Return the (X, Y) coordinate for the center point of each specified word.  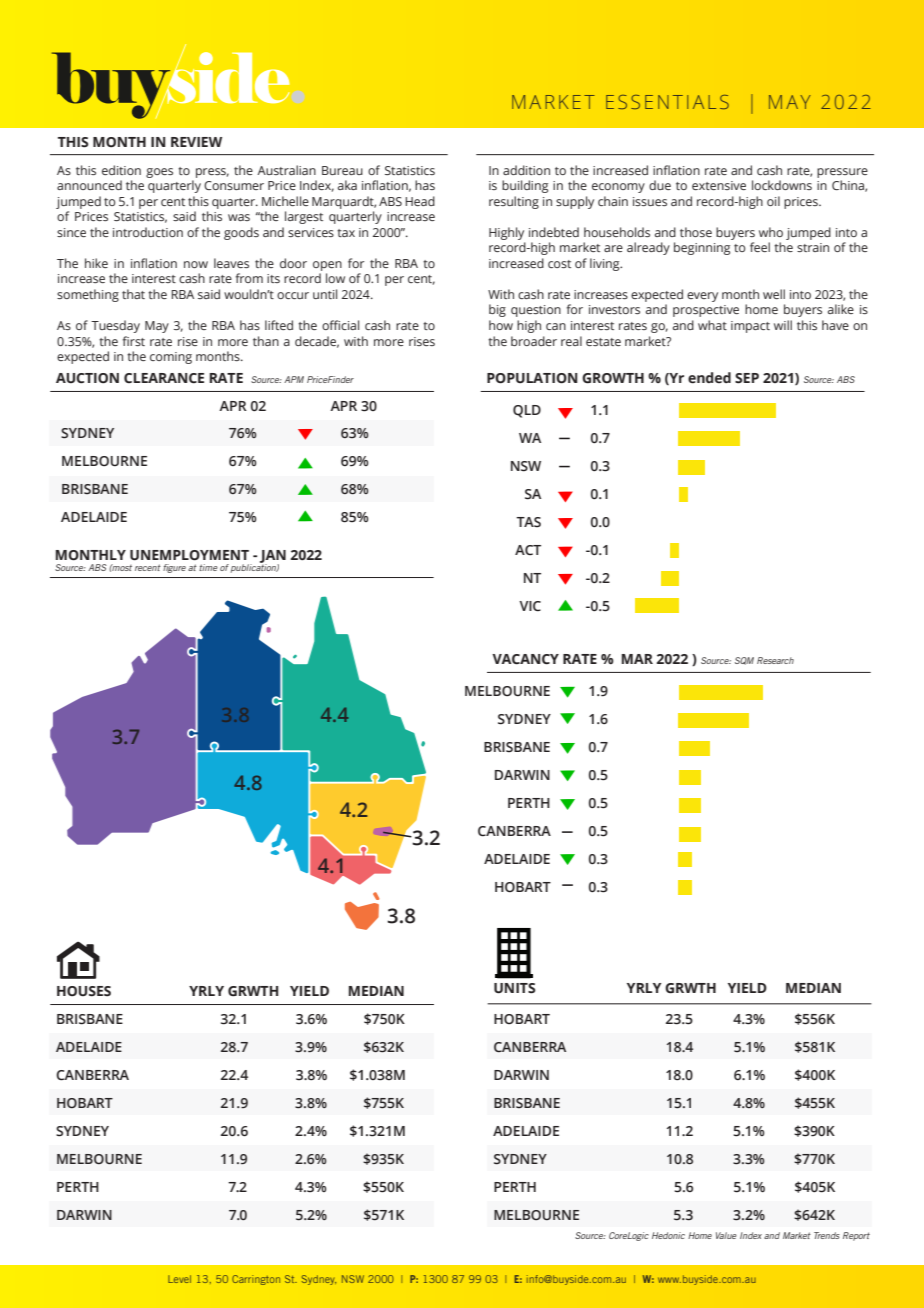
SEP (747, 378)
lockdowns (782, 185)
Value (726, 1235)
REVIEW (196, 142)
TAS (528, 522)
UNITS (515, 988)
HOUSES (84, 991)
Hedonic (668, 1235)
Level (179, 1279)
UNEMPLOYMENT (189, 555)
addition (526, 170)
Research (775, 660)
